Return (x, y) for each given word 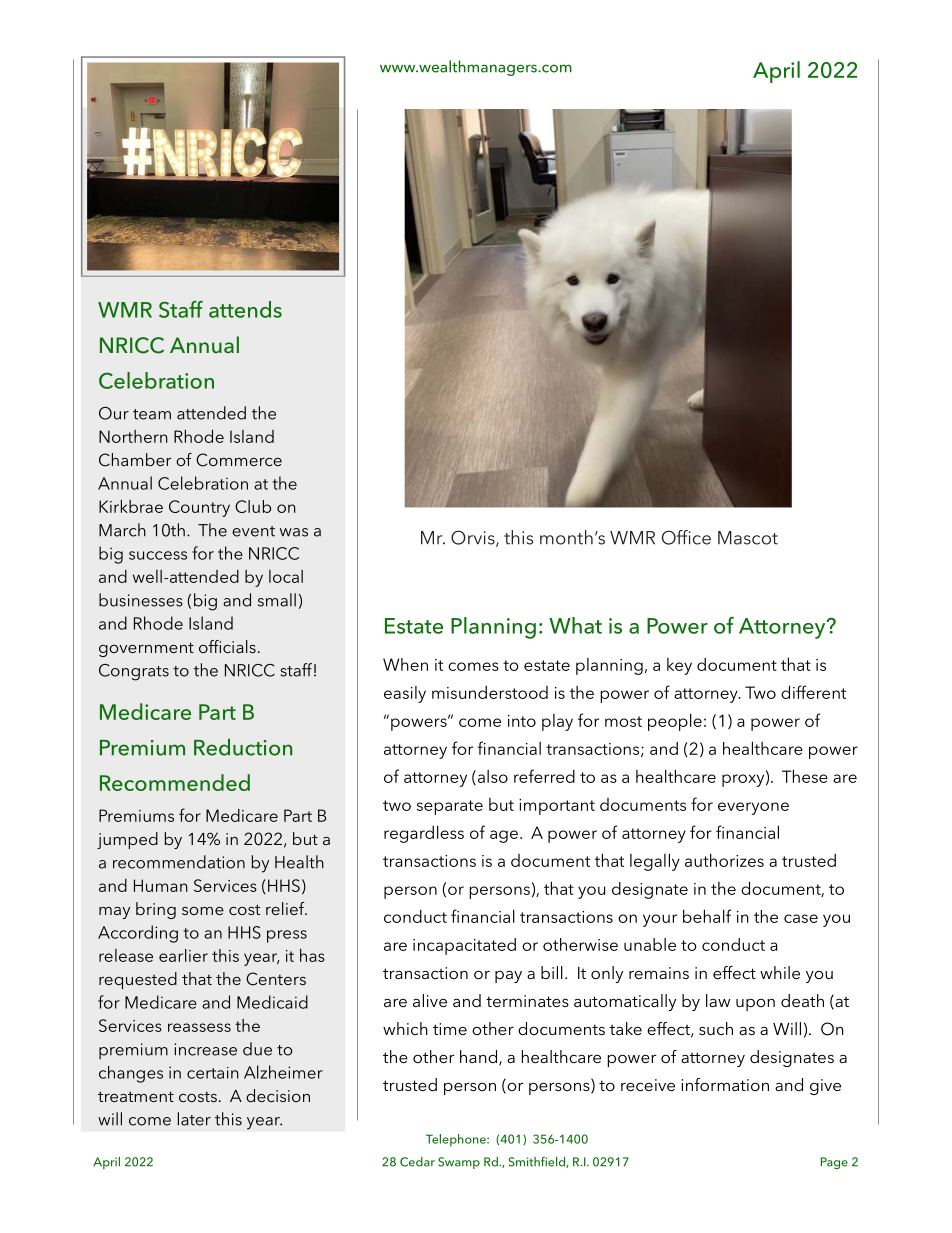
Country (199, 508)
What (575, 625)
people (675, 722)
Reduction (243, 747)
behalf (707, 916)
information (725, 1084)
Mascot (748, 538)
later (194, 1119)
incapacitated (464, 946)
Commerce (239, 460)
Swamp (459, 1163)
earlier (183, 955)
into (522, 721)
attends (245, 309)
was (294, 532)
